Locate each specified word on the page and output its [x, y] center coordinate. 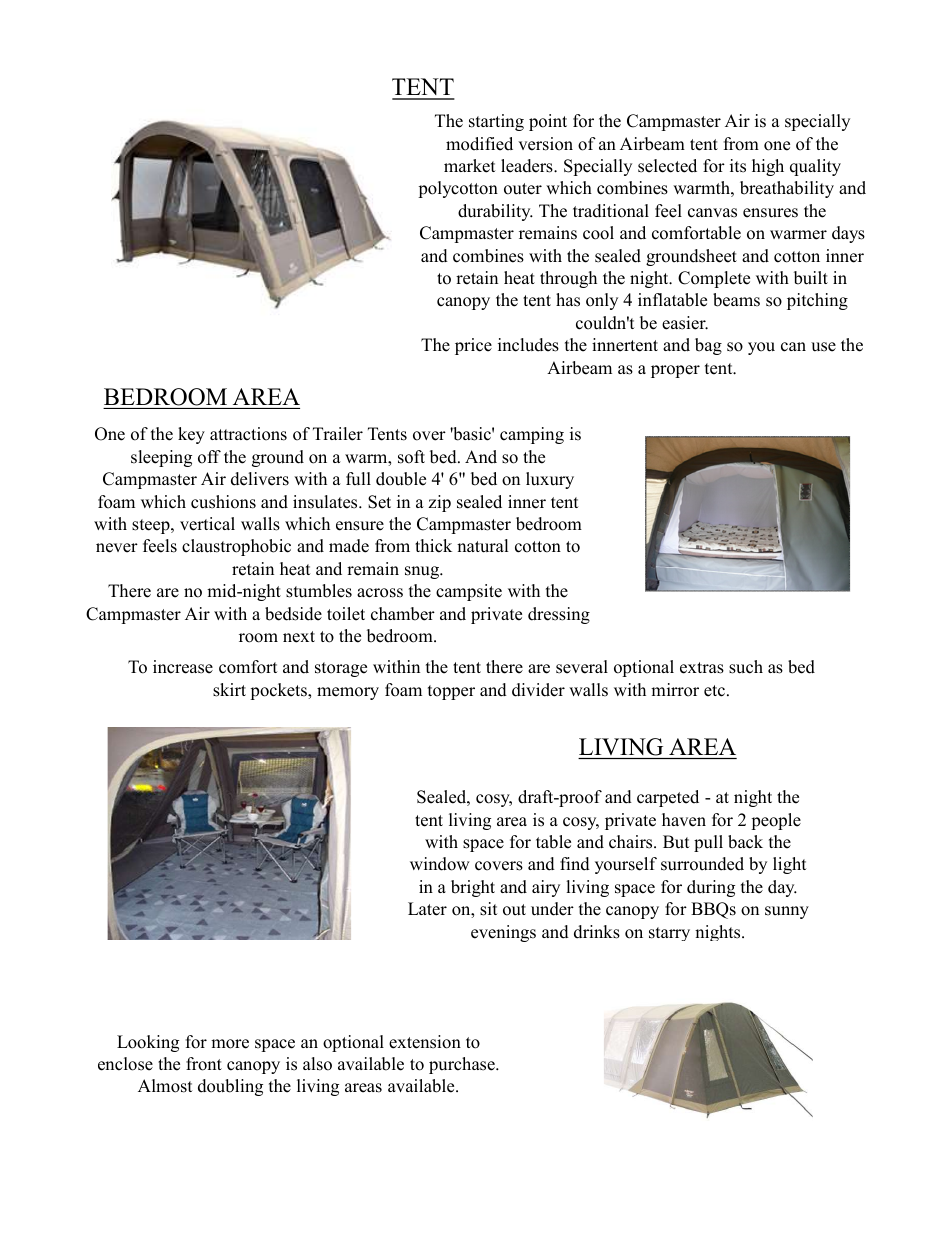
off [209, 457]
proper [675, 371]
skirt [229, 690]
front [204, 1064]
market [470, 166]
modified [479, 144]
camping [532, 435]
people [776, 821]
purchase [463, 1065]
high [768, 167]
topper [451, 692]
